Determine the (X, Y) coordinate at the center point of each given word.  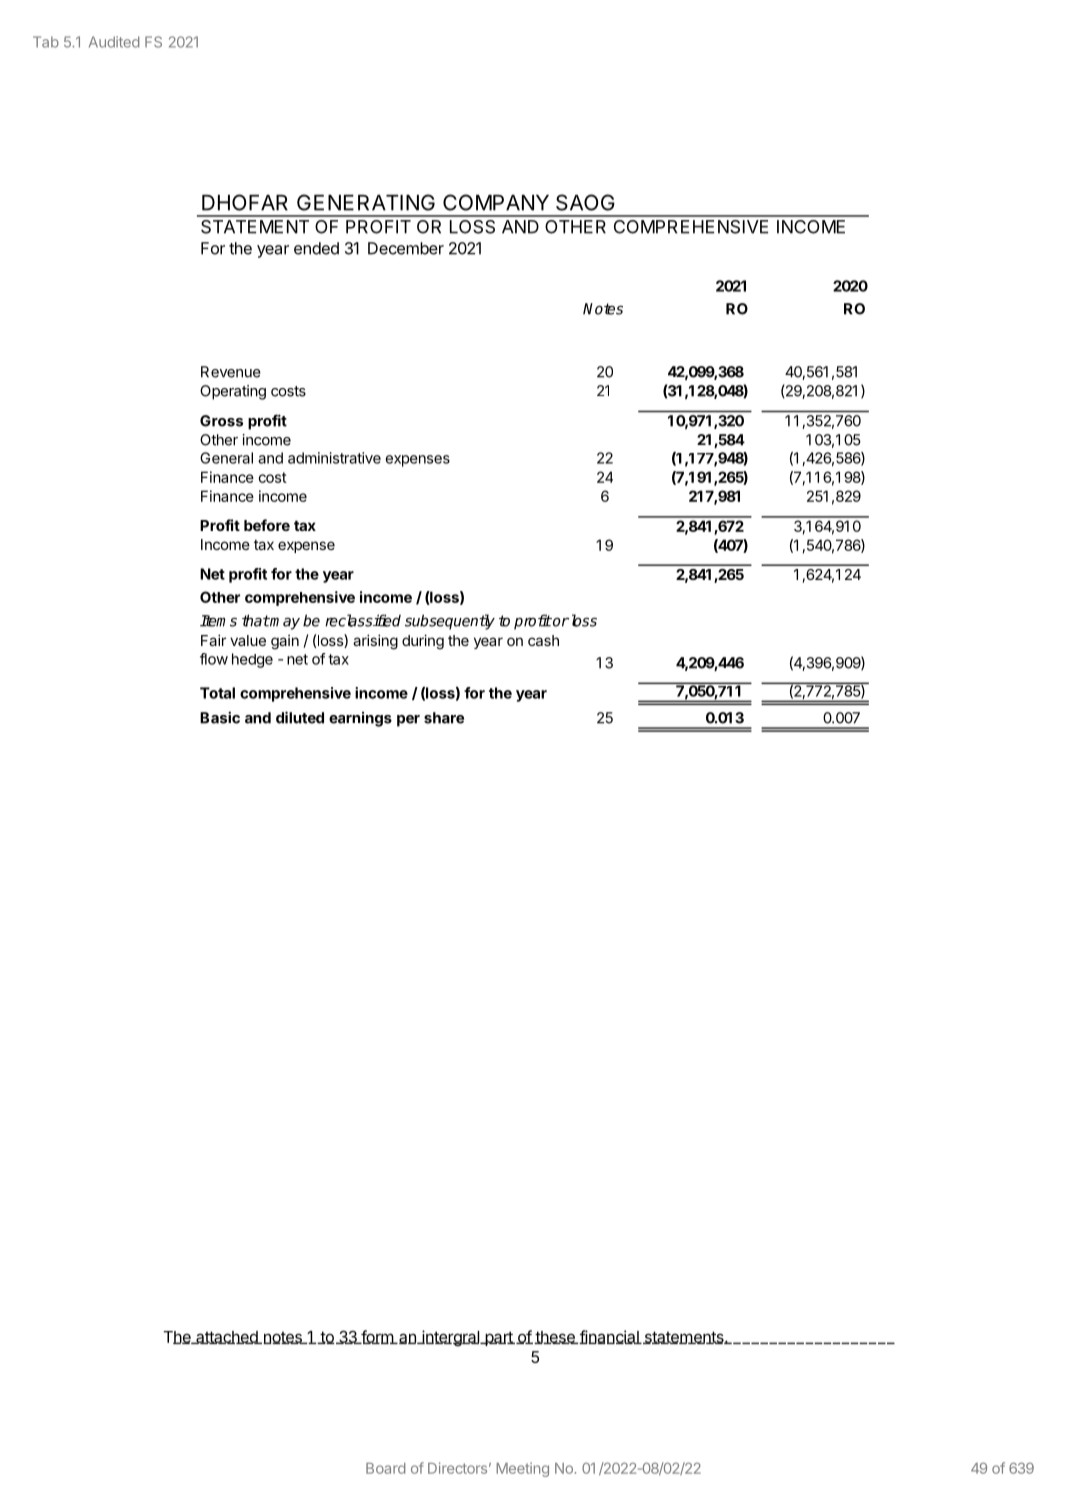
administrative (334, 458)
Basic (220, 717)
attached (227, 1337)
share (444, 718)
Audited (114, 42)
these (555, 1337)
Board (386, 1468)
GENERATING (366, 202)
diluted (300, 717)
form (377, 1337)
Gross (221, 421)
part (499, 1338)
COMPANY (496, 202)
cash (543, 640)
